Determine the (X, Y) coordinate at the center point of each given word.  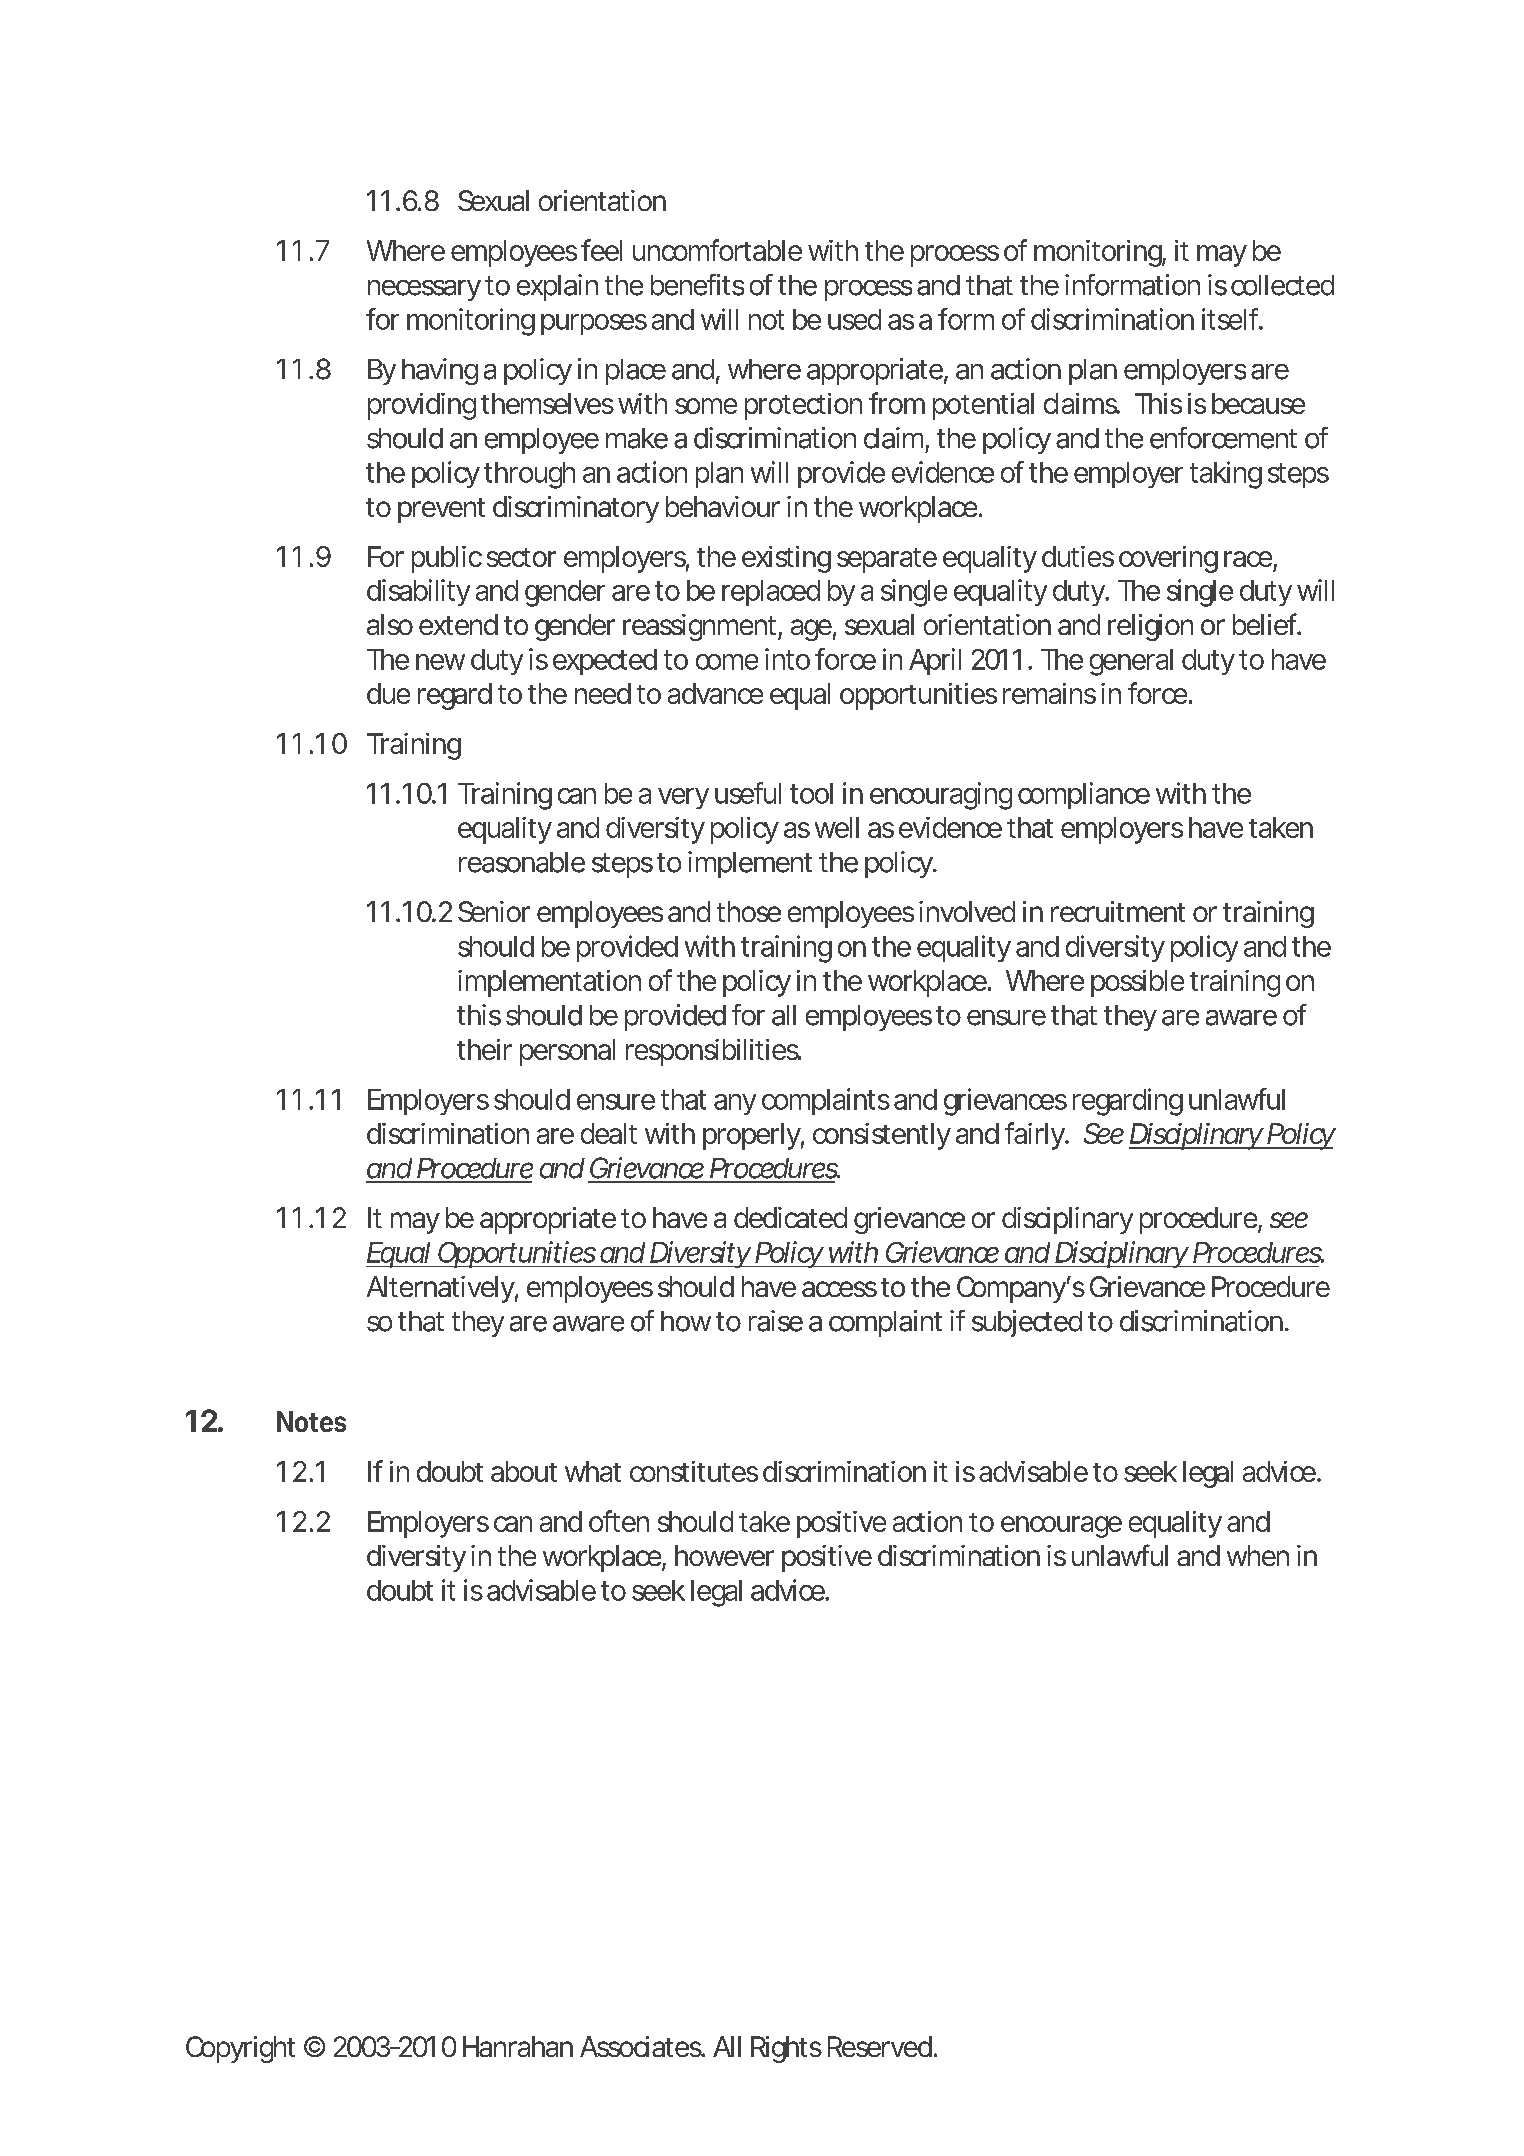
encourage (1061, 1527)
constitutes (694, 1471)
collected (1282, 285)
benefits (697, 285)
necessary (424, 290)
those (749, 911)
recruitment (1118, 911)
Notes (311, 1421)
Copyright (240, 2049)
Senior (494, 911)
